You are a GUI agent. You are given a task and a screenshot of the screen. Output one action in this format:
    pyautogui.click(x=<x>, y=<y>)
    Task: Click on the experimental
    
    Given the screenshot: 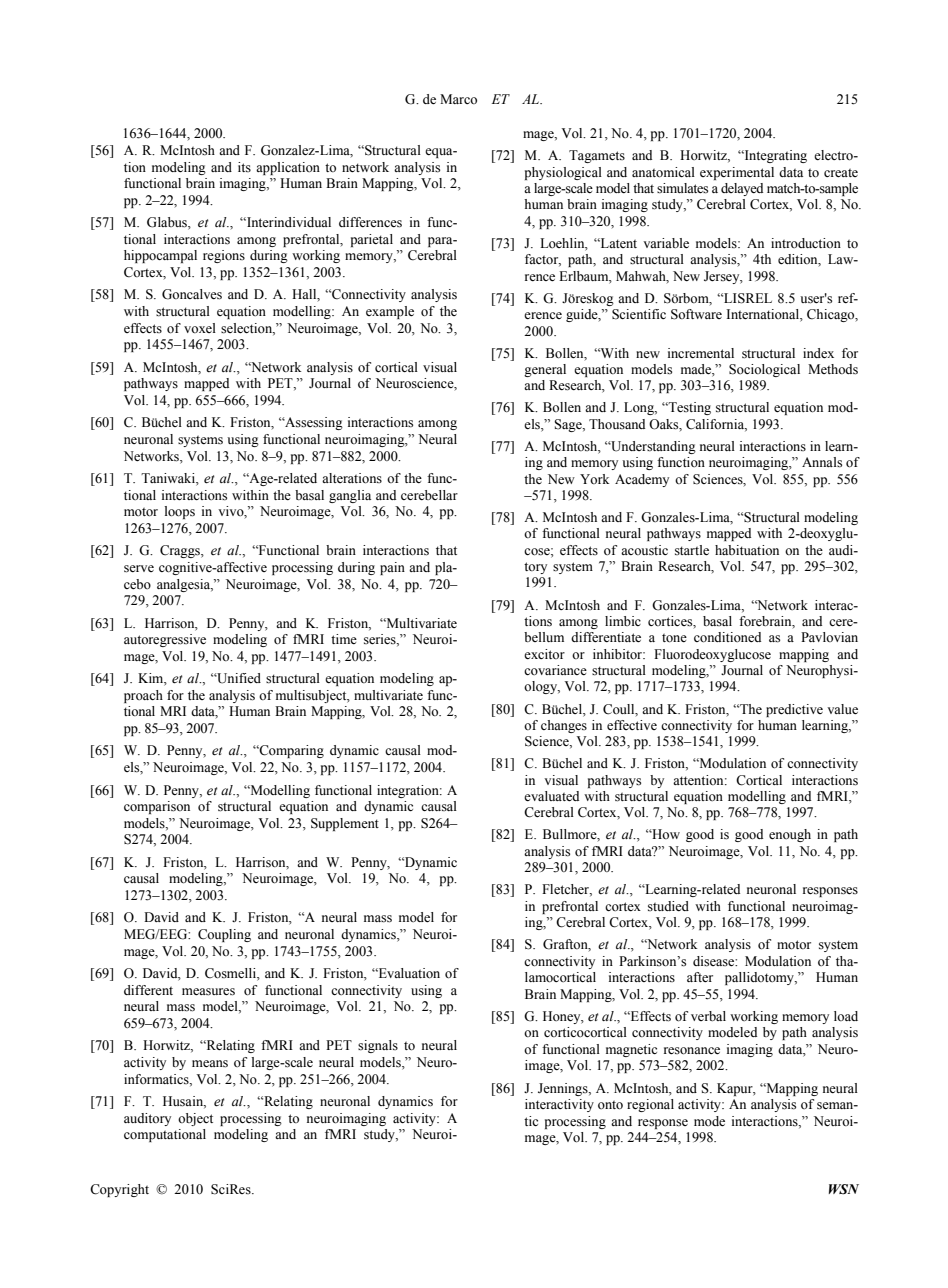 What is the action you would take?
    pyautogui.click(x=737, y=173)
